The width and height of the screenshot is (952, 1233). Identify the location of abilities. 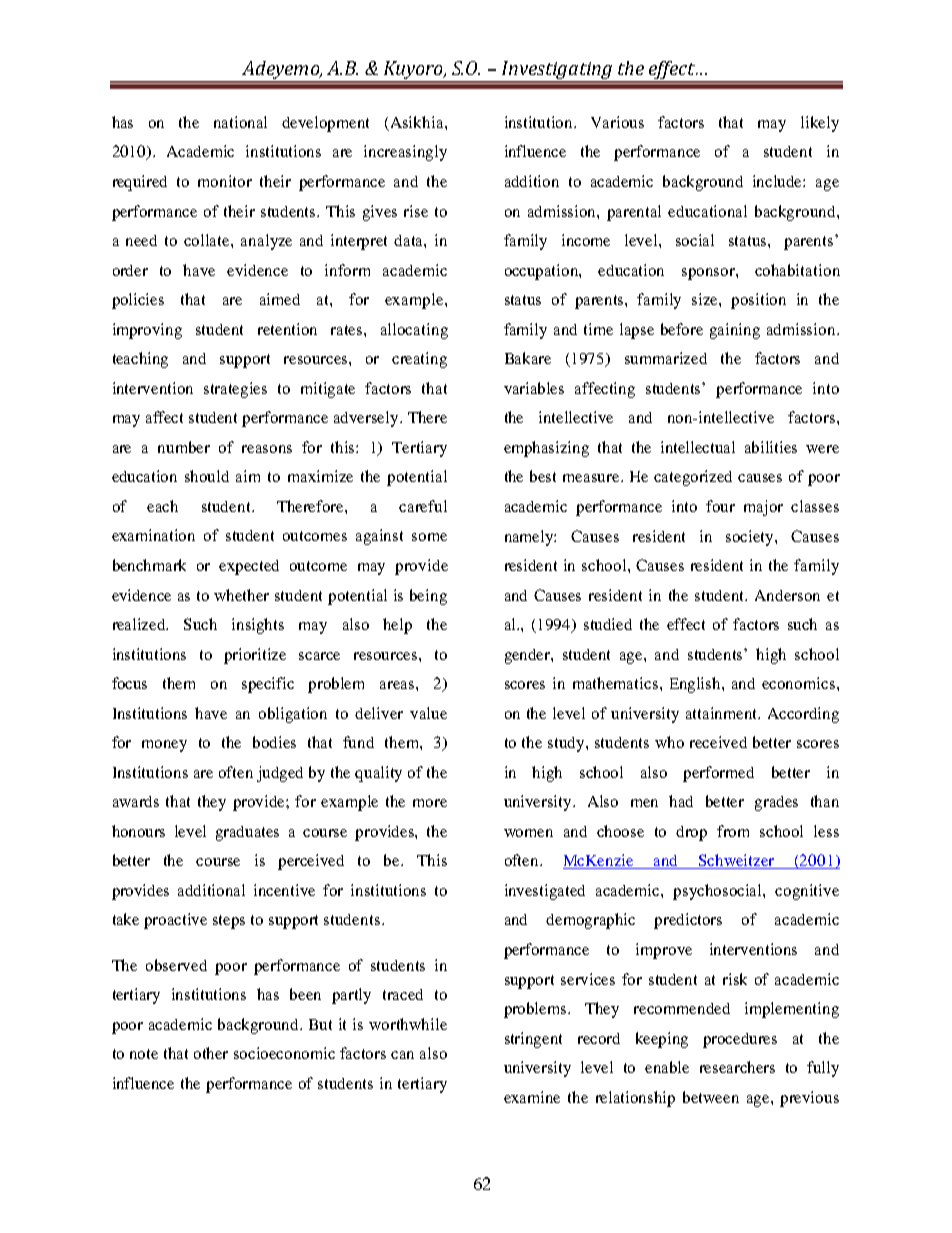
(771, 447).
